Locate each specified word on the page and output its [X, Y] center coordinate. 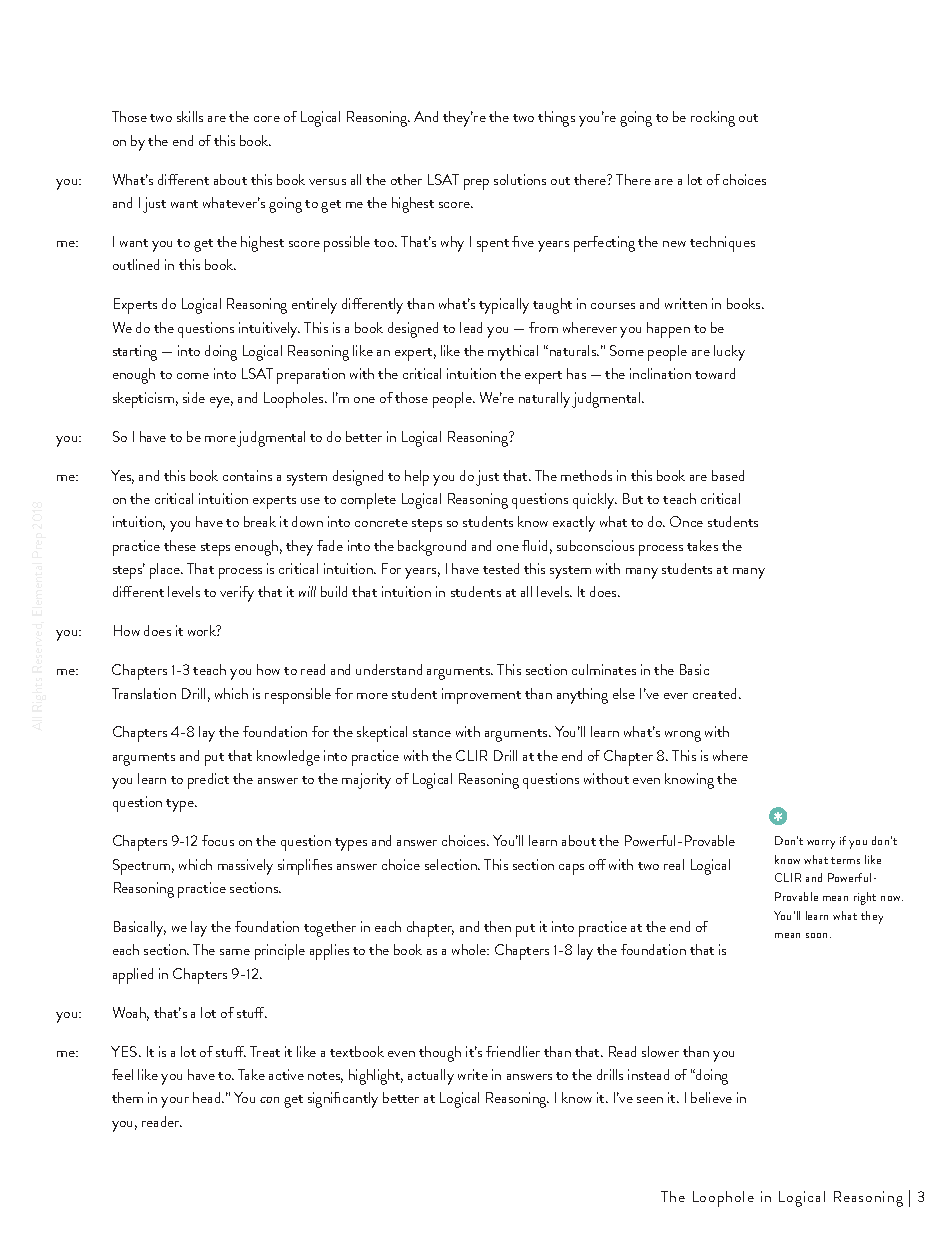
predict [208, 781]
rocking [713, 119]
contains [247, 475]
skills [190, 116]
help [417, 478]
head [208, 1097]
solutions [520, 179]
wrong [683, 736]
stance [432, 733]
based [728, 475]
